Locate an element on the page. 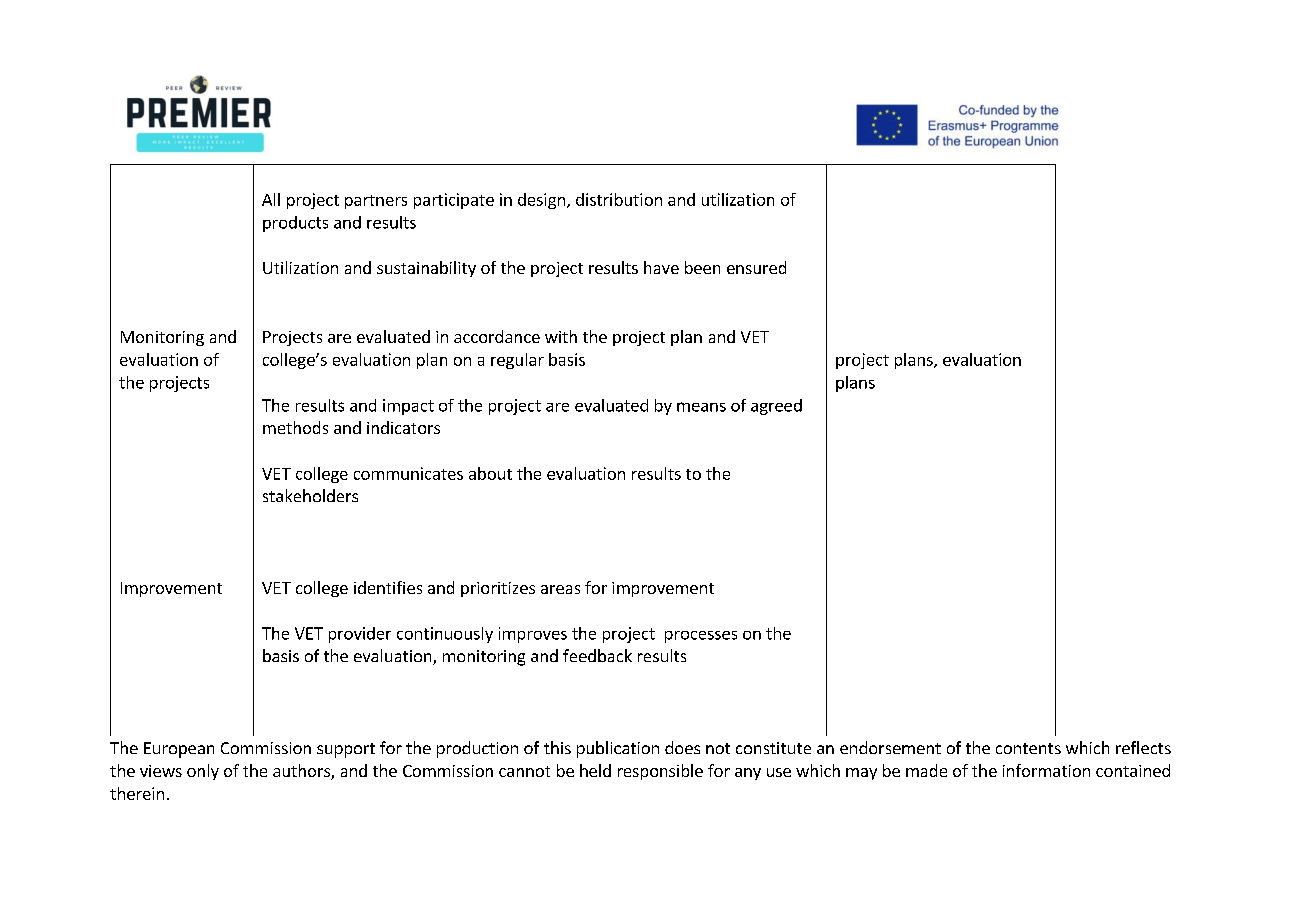  ensured is located at coordinates (756, 267).
